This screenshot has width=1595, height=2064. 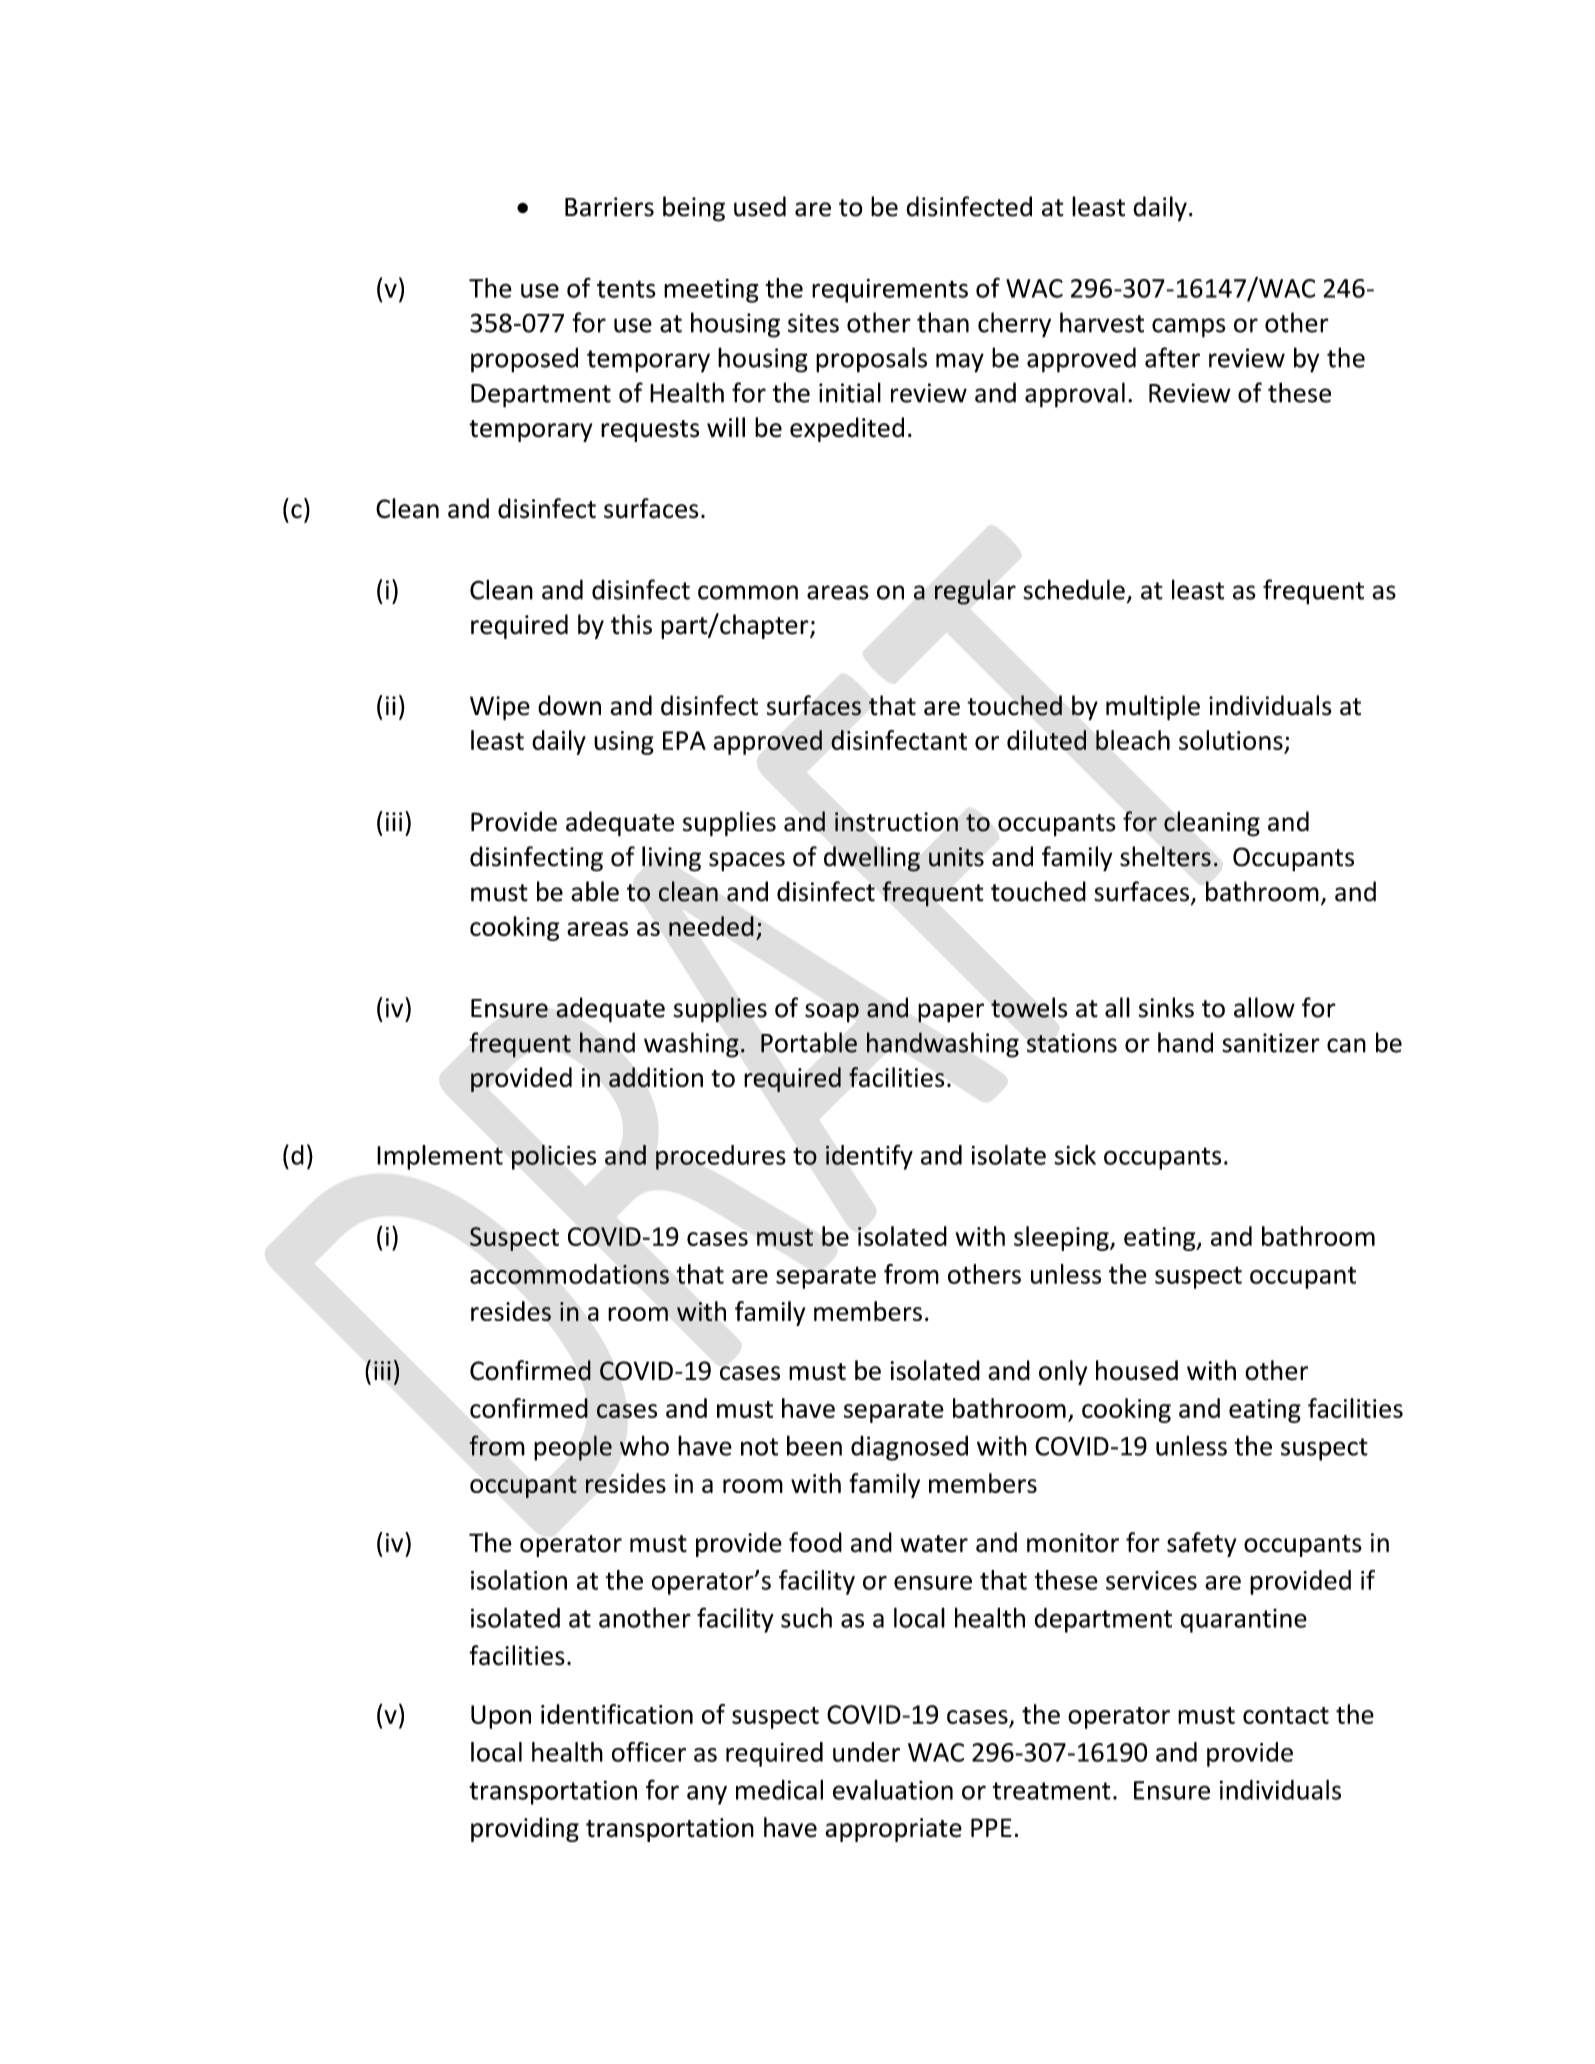 I want to click on down, so click(x=569, y=705).
